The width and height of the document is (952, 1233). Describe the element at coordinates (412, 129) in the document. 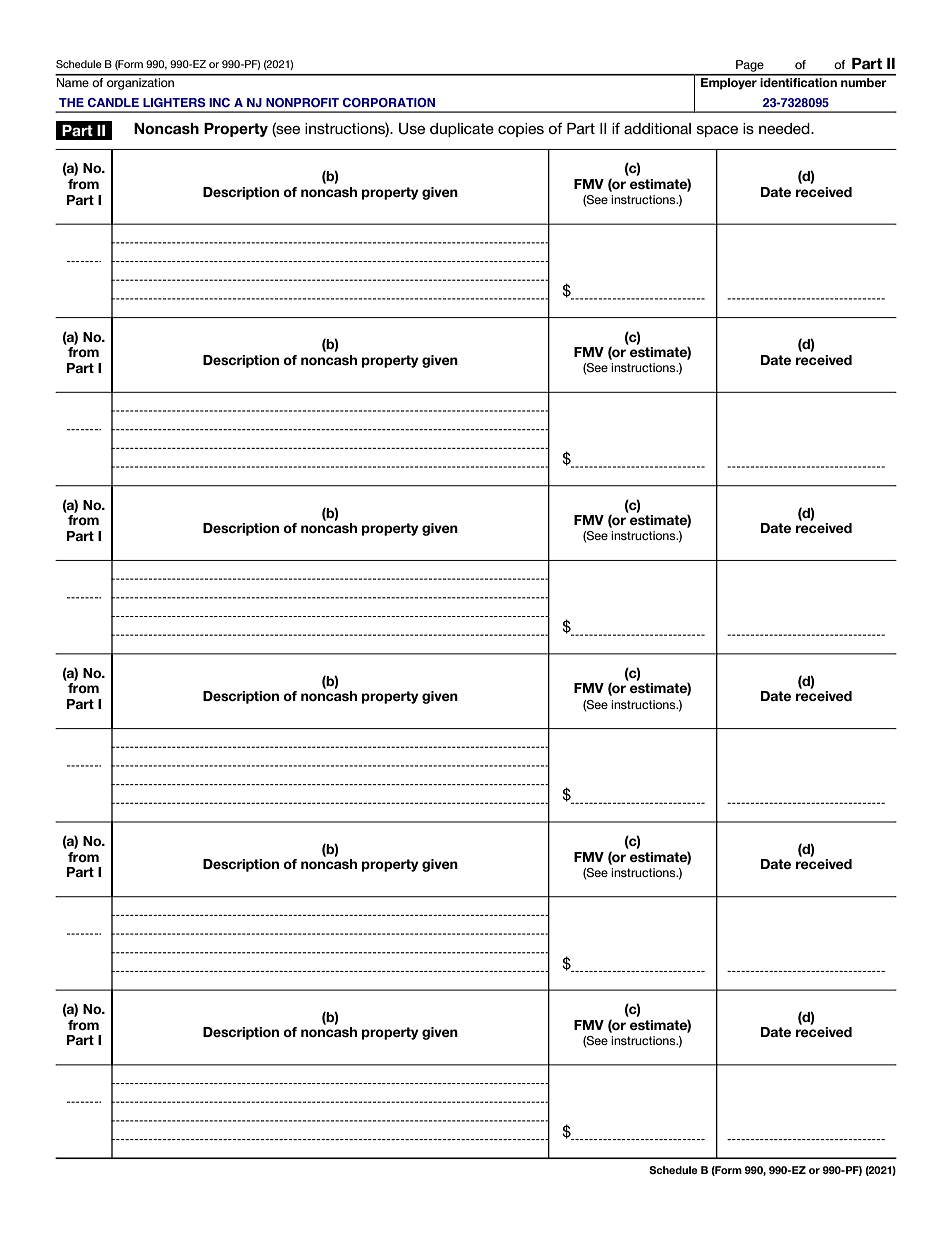

I see `Use` at that location.
